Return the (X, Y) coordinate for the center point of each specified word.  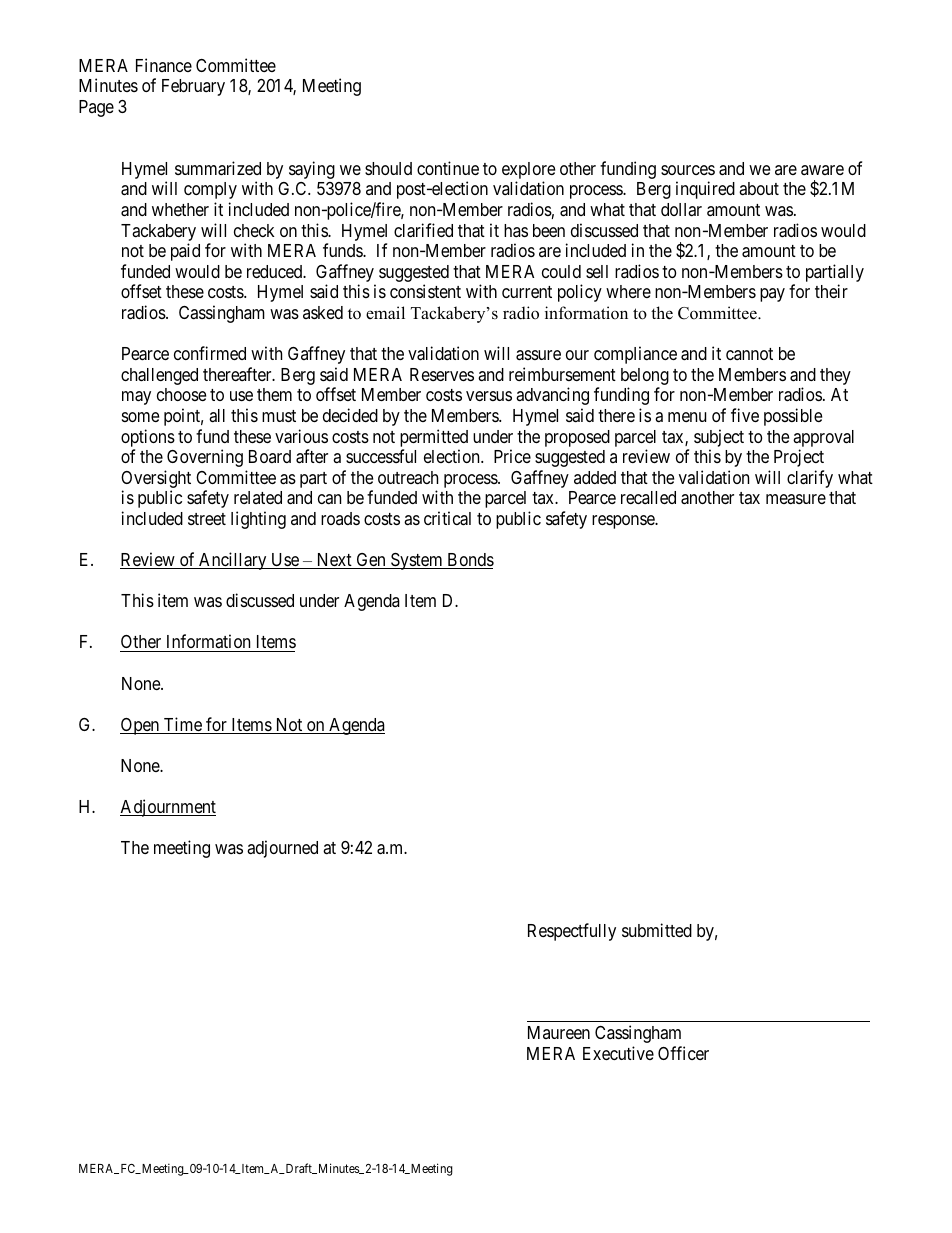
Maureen (559, 1032)
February (193, 87)
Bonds (469, 561)
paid (185, 252)
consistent (425, 291)
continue (448, 168)
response (624, 522)
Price (512, 456)
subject (719, 438)
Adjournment (168, 808)
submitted (657, 930)
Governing (205, 458)
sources (688, 170)
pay (772, 295)
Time (183, 725)
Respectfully (572, 932)
